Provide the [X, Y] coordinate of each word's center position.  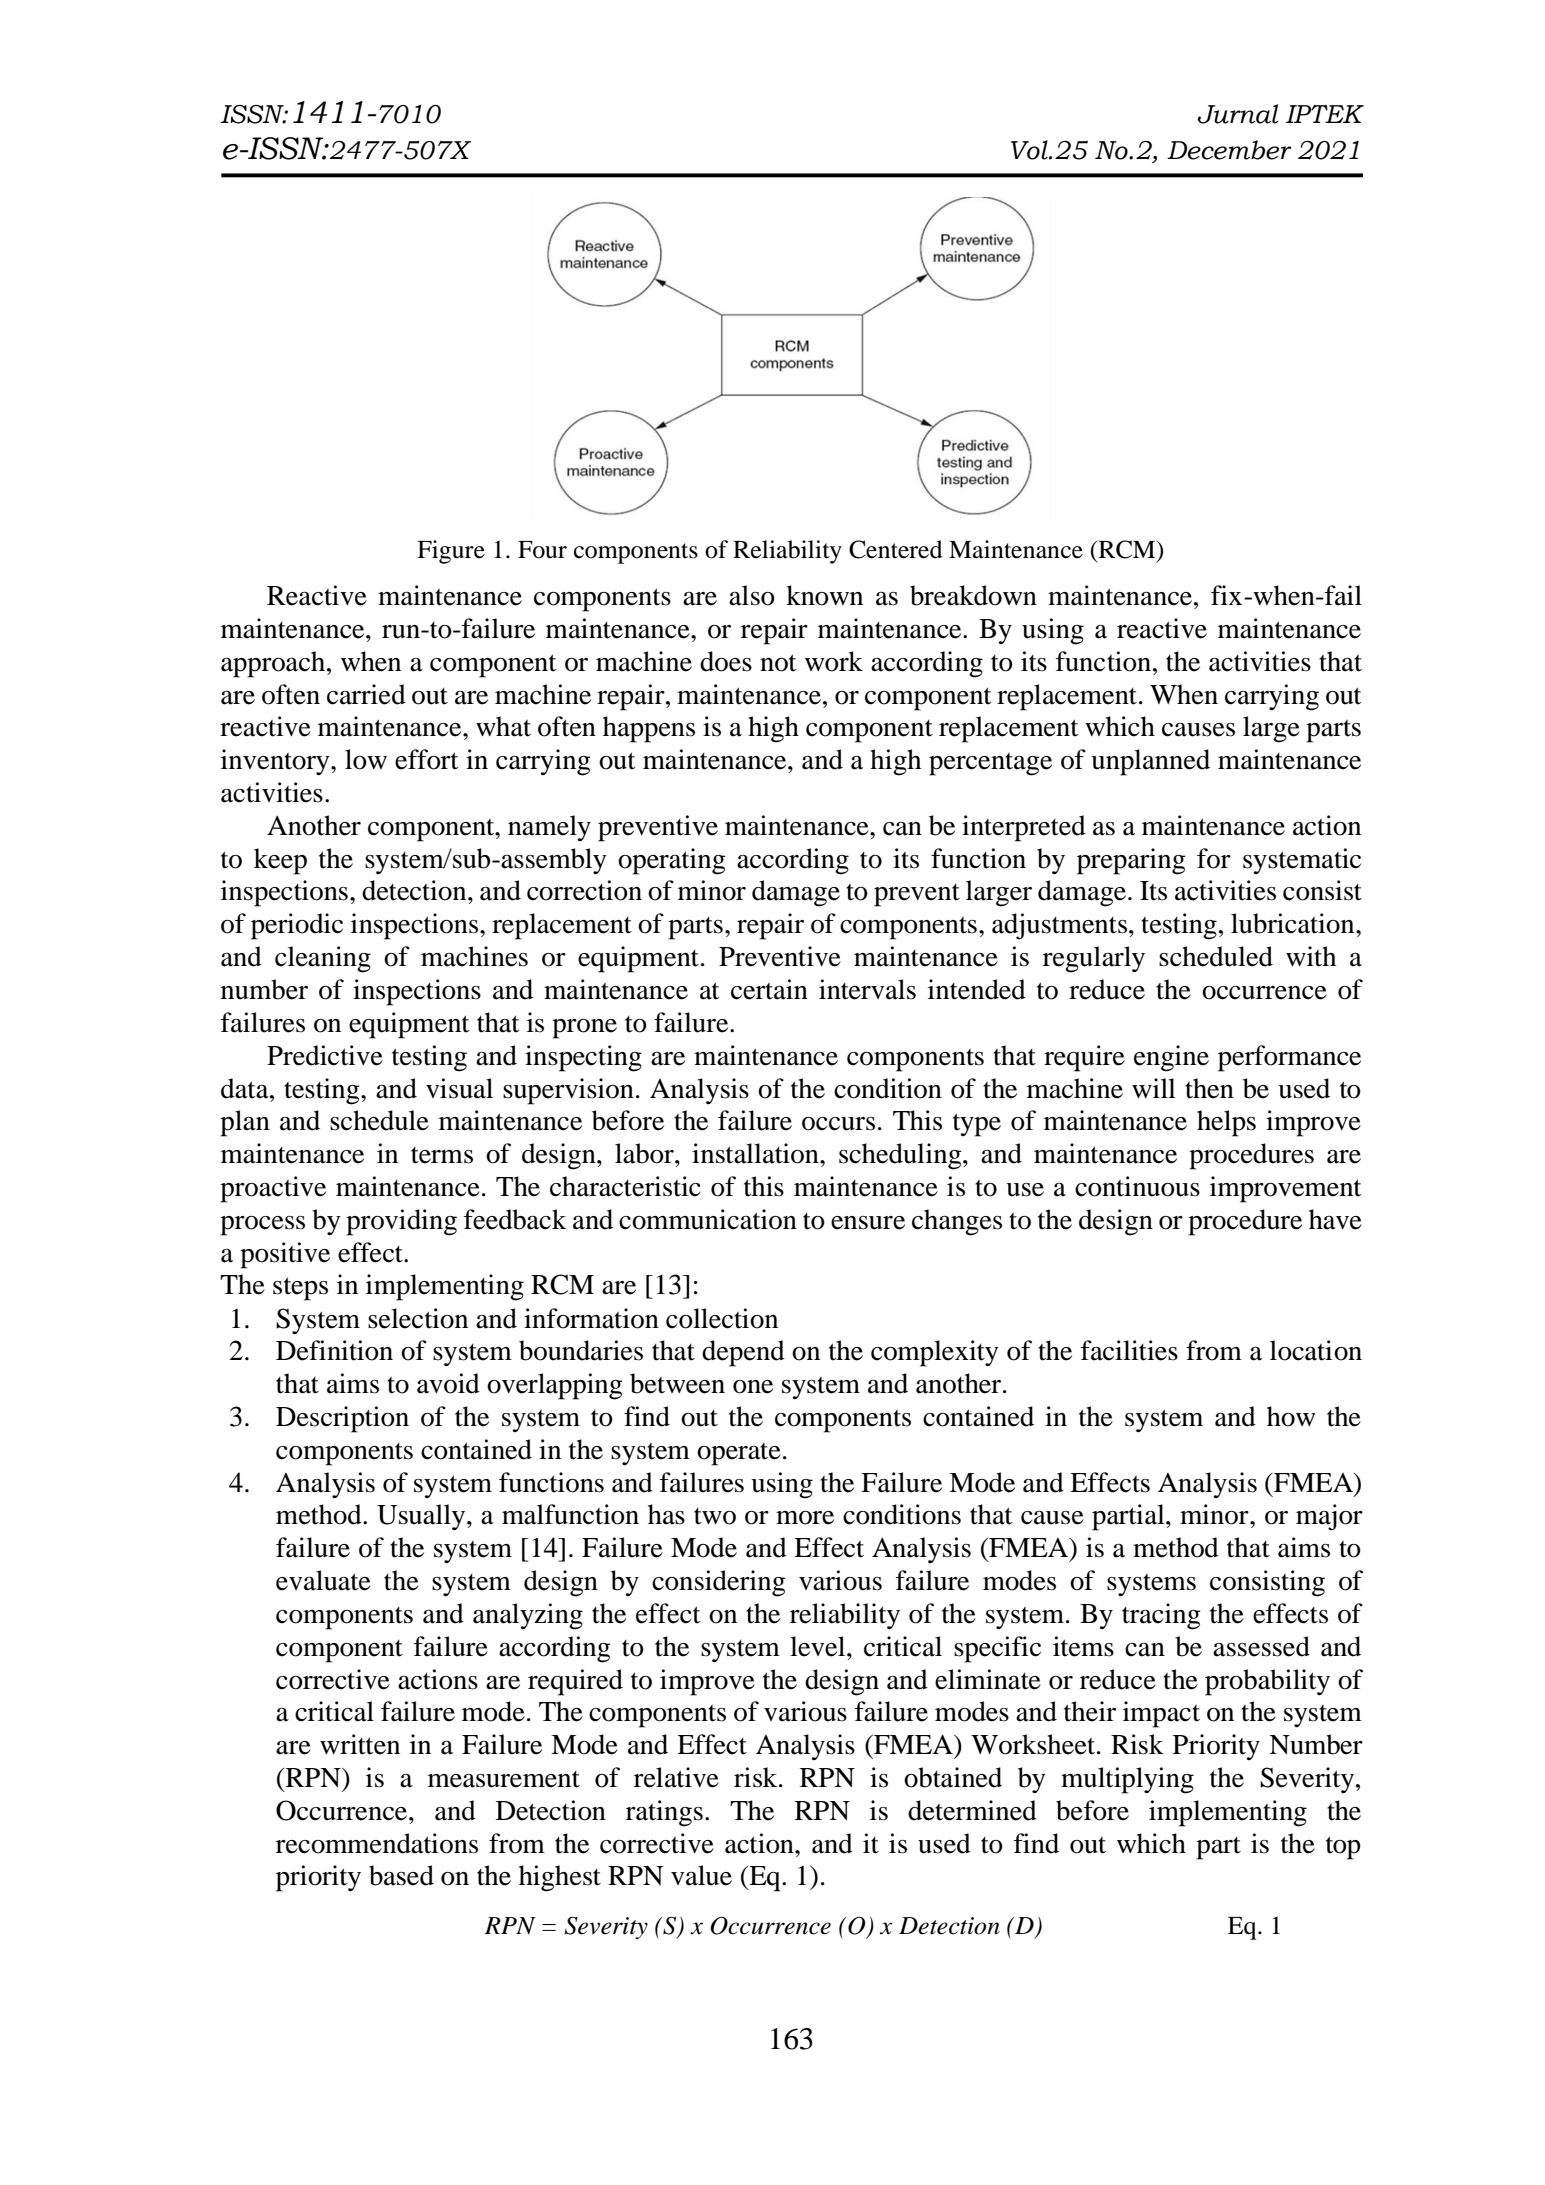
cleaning [323, 959]
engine [1171, 1058]
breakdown [973, 595]
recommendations [377, 1843]
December [1229, 150]
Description [342, 1419]
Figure [451, 552]
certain [769, 989]
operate [739, 1454]
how [1291, 1416]
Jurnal [1238, 114]
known [824, 595]
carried [366, 694]
